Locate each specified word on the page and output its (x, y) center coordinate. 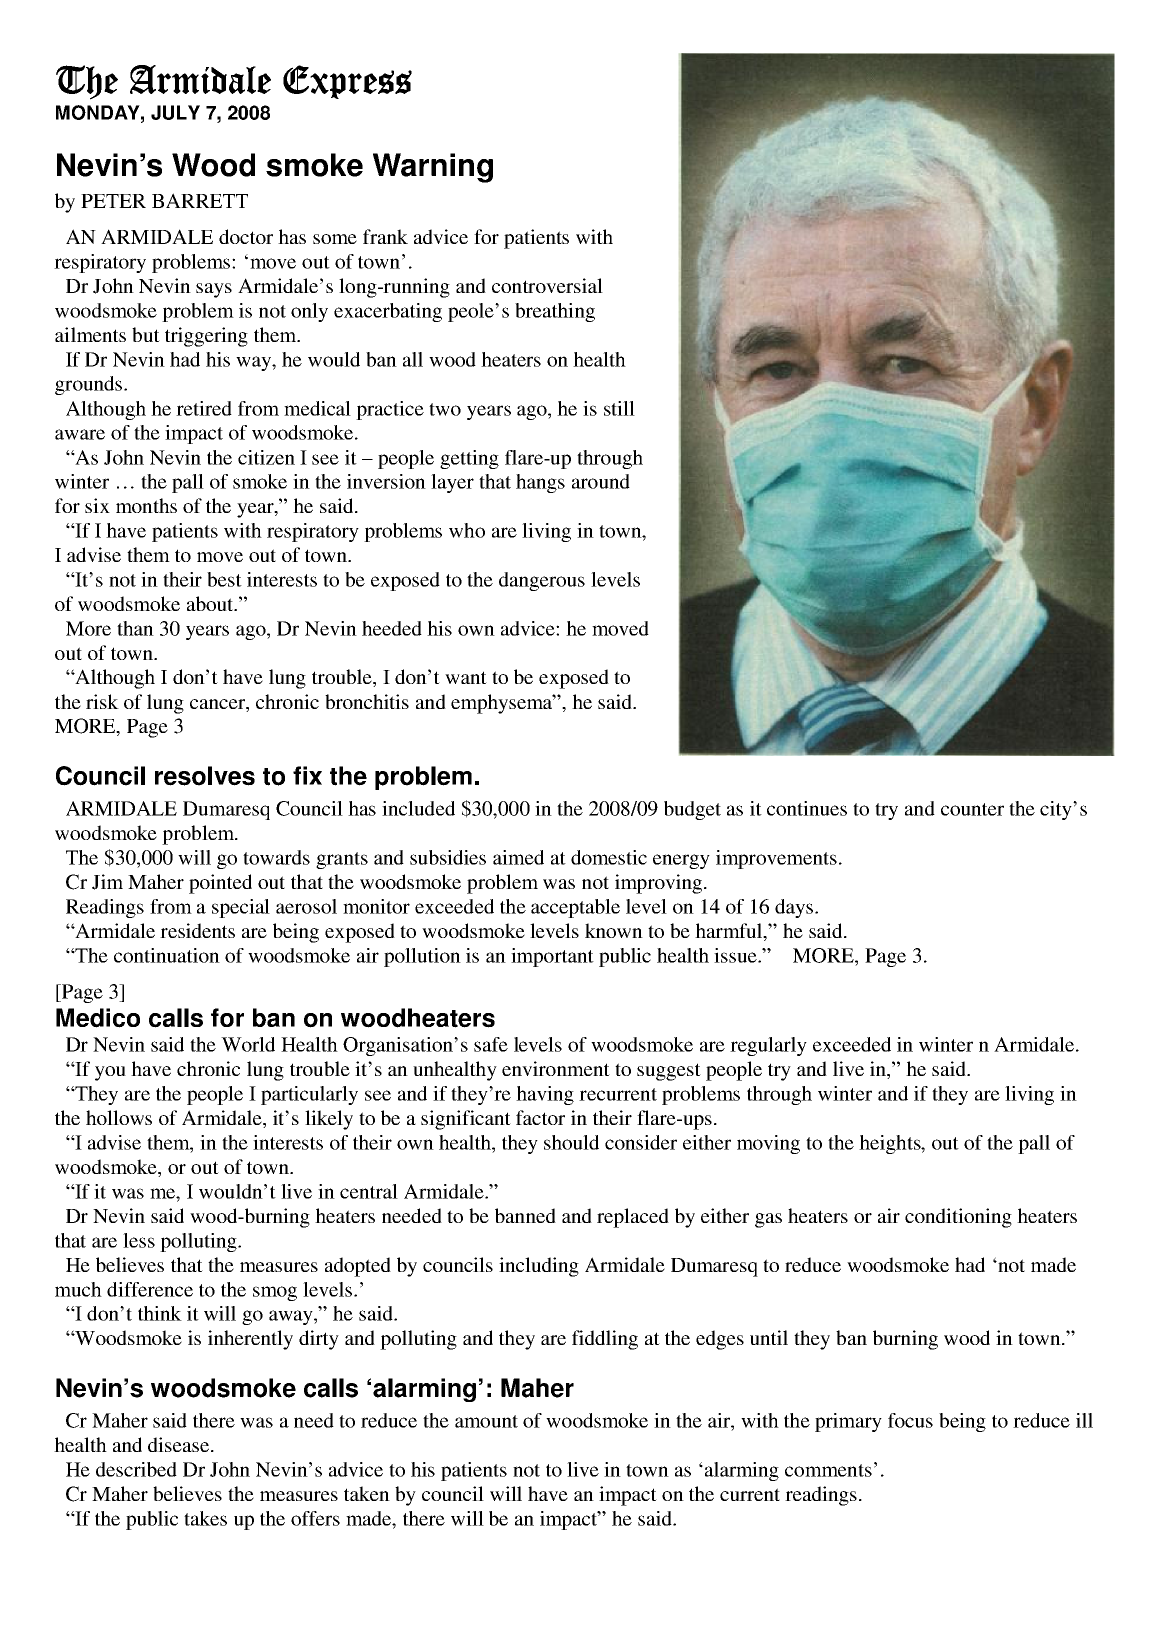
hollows (119, 1117)
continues (807, 808)
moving (768, 1144)
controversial (547, 285)
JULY (175, 112)
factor (540, 1117)
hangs (540, 483)
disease (180, 1444)
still (619, 408)
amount (486, 1421)
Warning (433, 168)
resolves (205, 776)
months (146, 505)
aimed (518, 857)
